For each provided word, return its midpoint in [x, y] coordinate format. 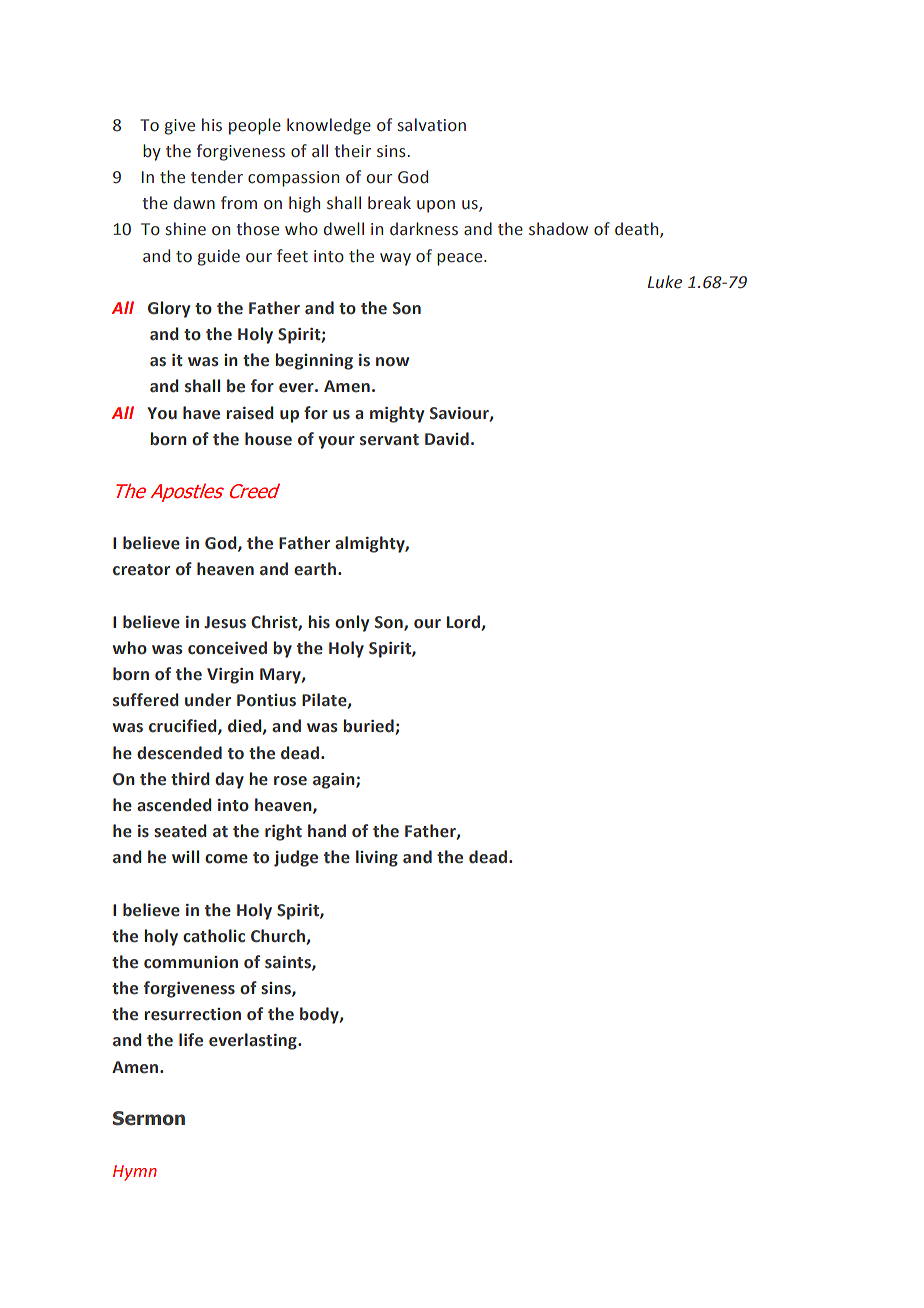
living [377, 858]
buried [369, 727]
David [447, 439]
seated [180, 831]
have [201, 413]
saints [289, 963]
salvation [432, 125]
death [638, 230]
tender [217, 177]
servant [389, 440]
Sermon [149, 1118]
